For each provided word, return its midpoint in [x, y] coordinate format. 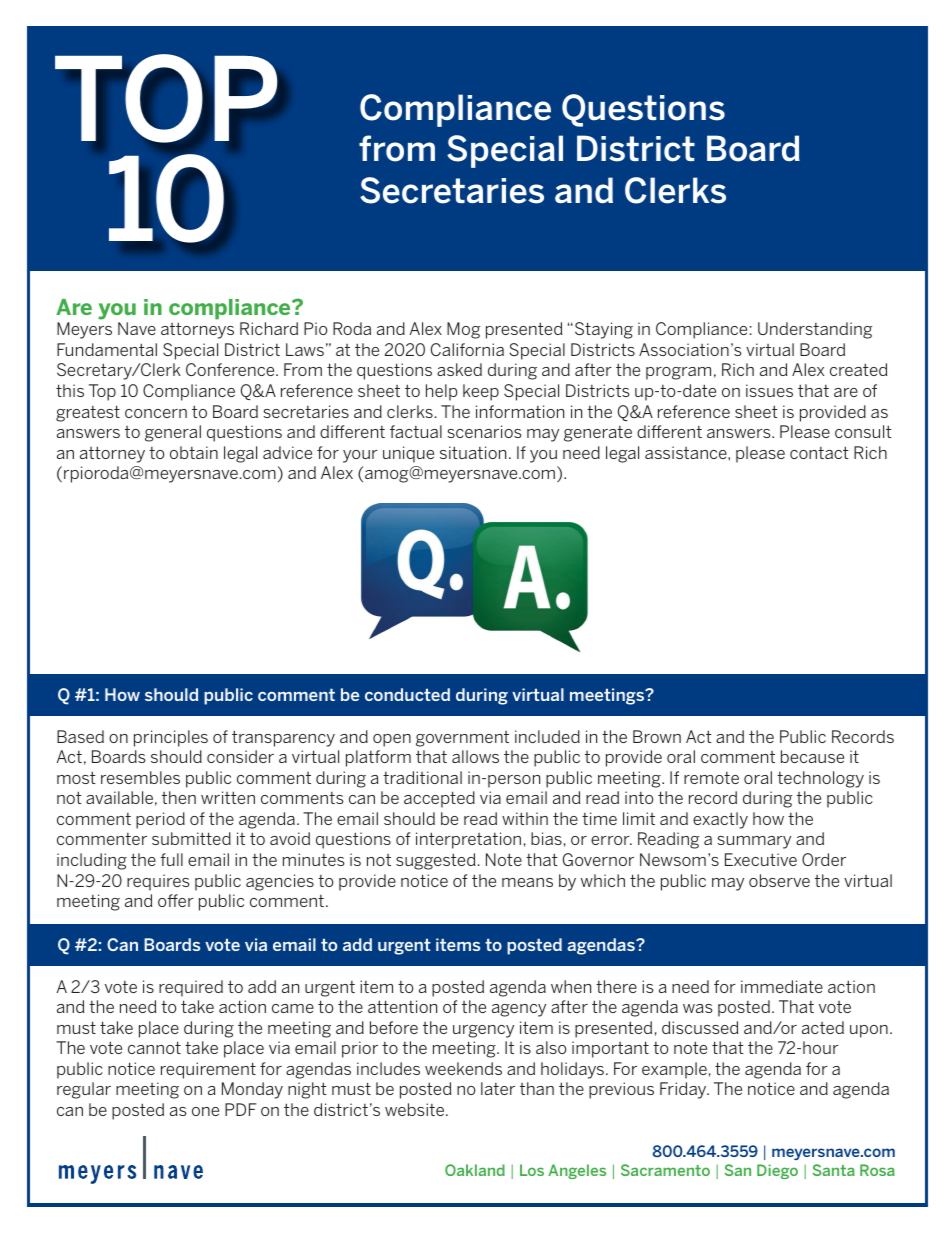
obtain [194, 452]
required [191, 988]
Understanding [815, 330]
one [205, 1111]
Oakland [475, 1170]
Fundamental [107, 349]
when [571, 986]
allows [475, 756]
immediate [782, 986]
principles [171, 738]
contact [819, 452]
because [812, 756]
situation [473, 452]
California [467, 349]
